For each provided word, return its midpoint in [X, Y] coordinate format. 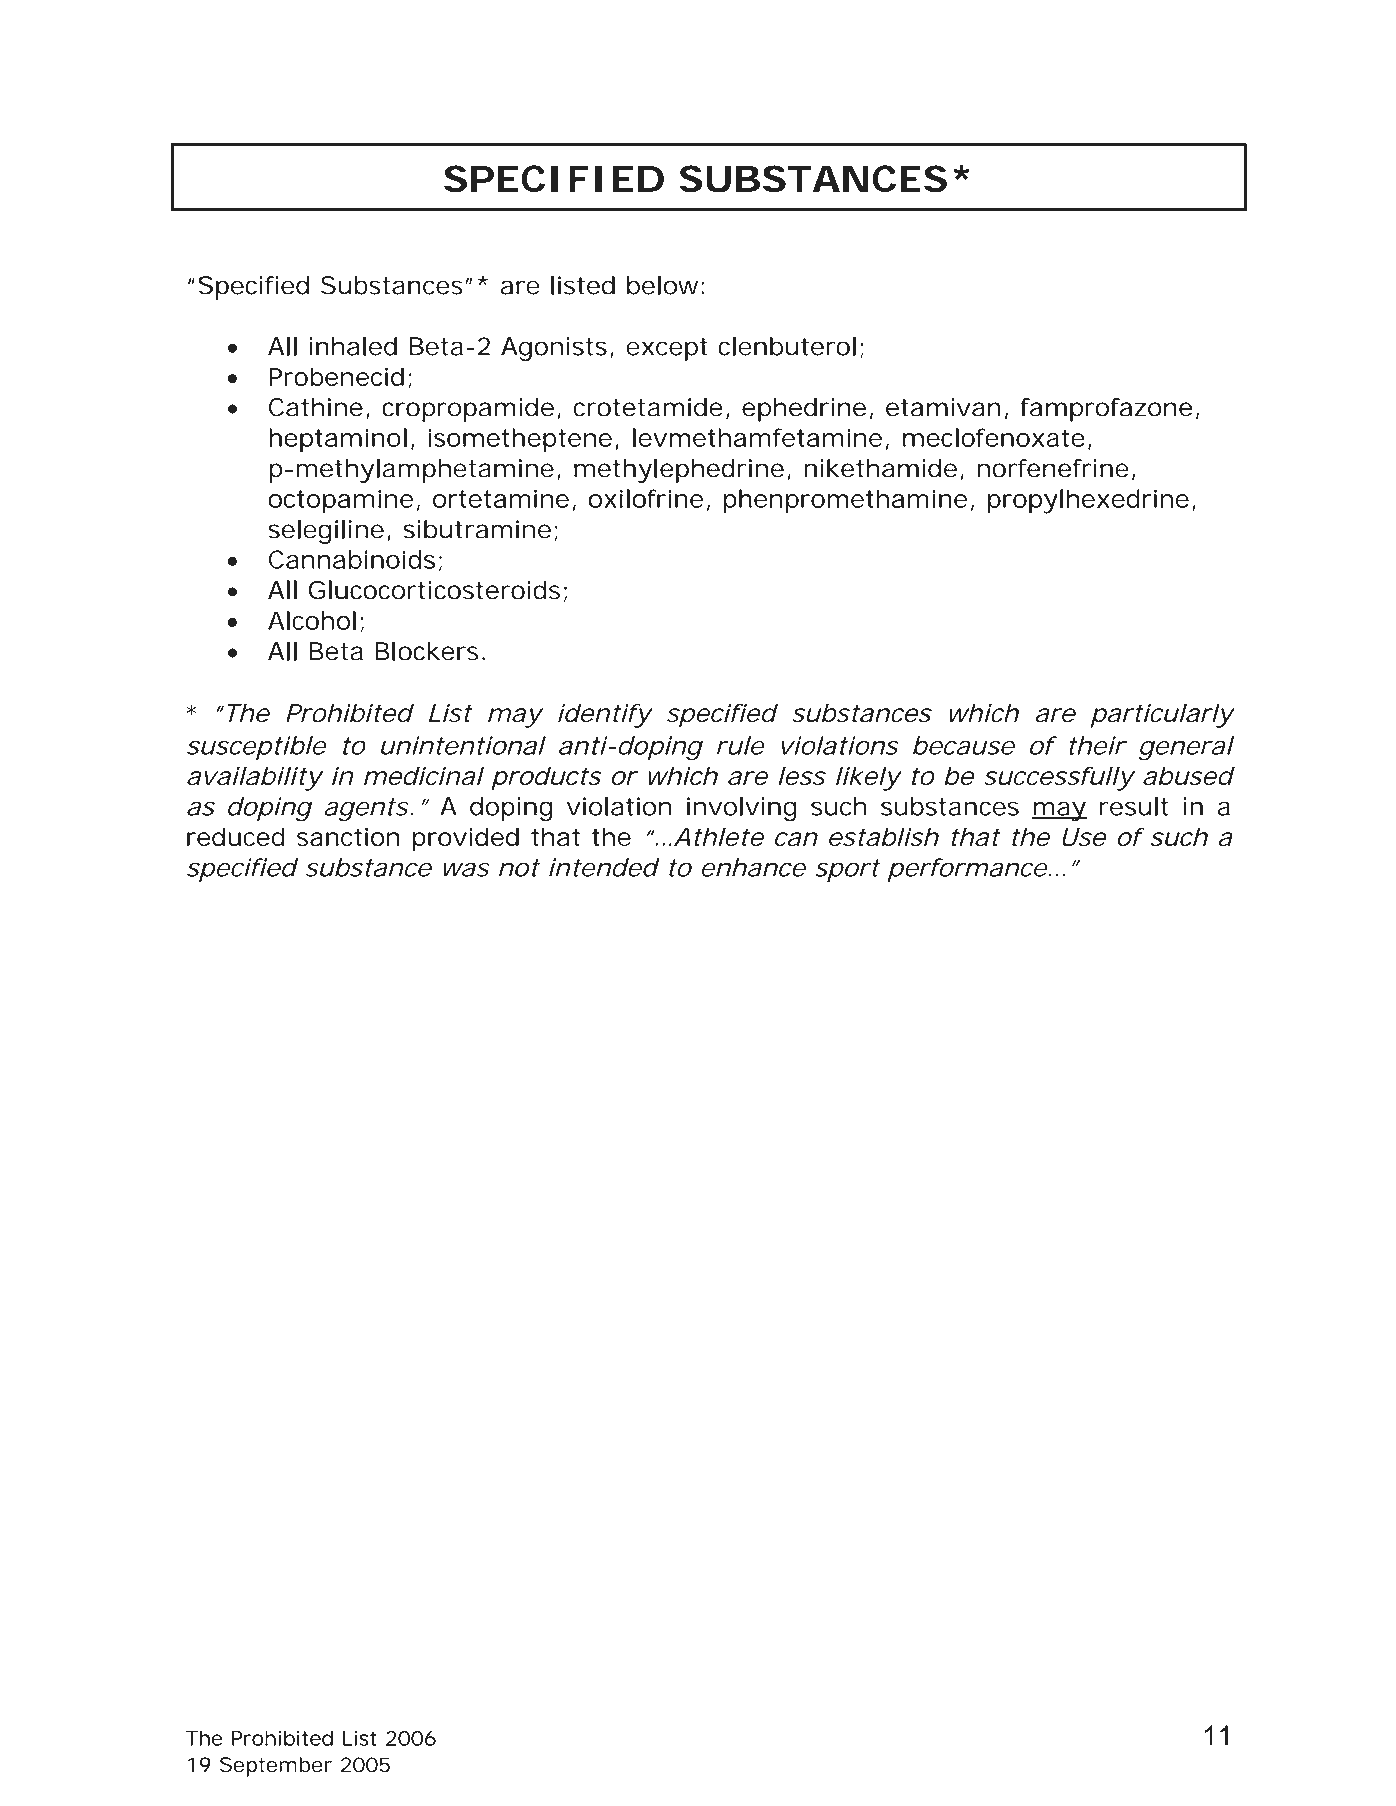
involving [742, 809]
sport [848, 870]
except [667, 349]
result [1134, 806]
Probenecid [336, 376]
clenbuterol [787, 346]
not [519, 868]
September [276, 1767]
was [466, 869]
